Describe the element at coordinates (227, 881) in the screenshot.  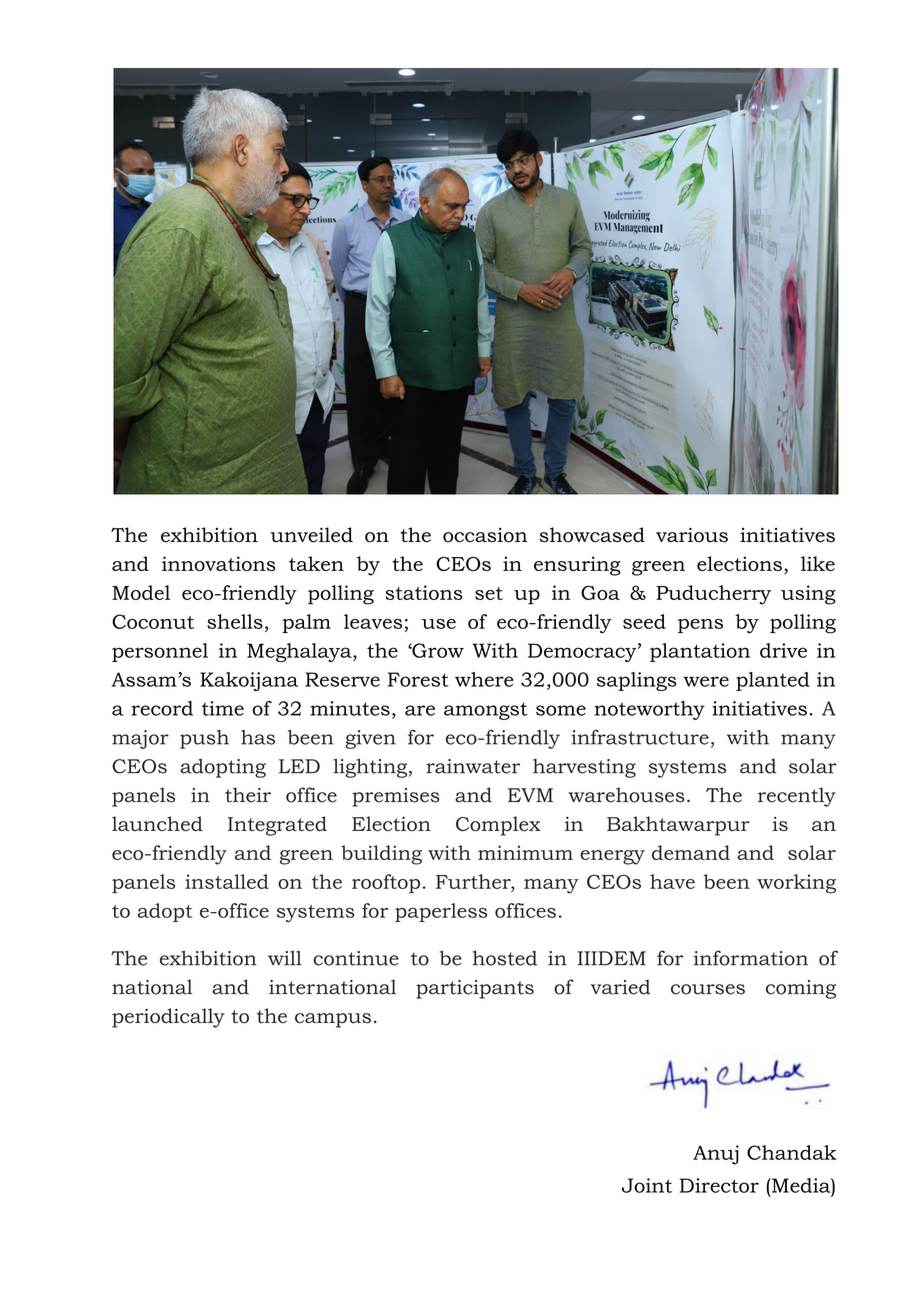
I see `installed` at that location.
